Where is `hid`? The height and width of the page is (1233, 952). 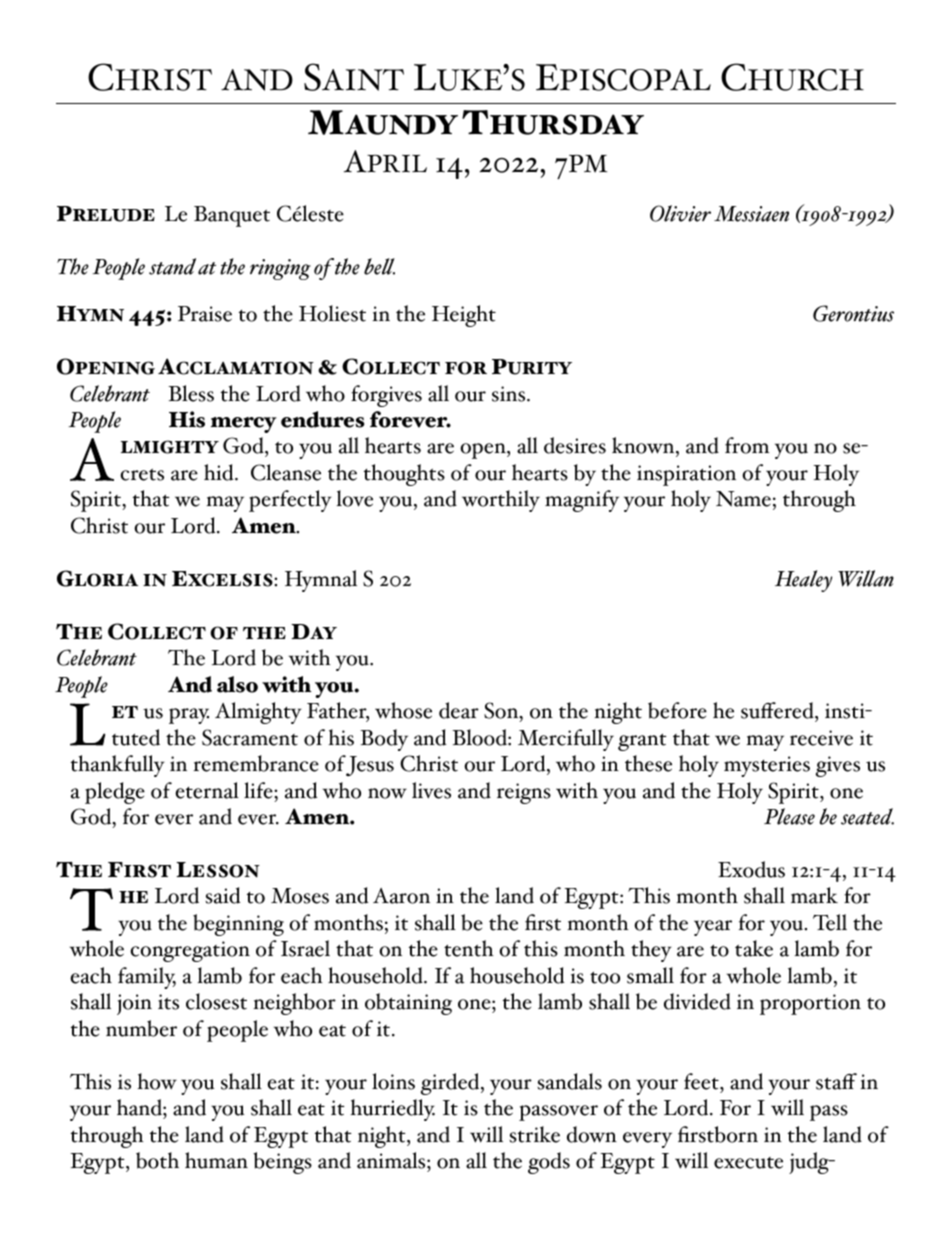 hid is located at coordinates (220, 472).
